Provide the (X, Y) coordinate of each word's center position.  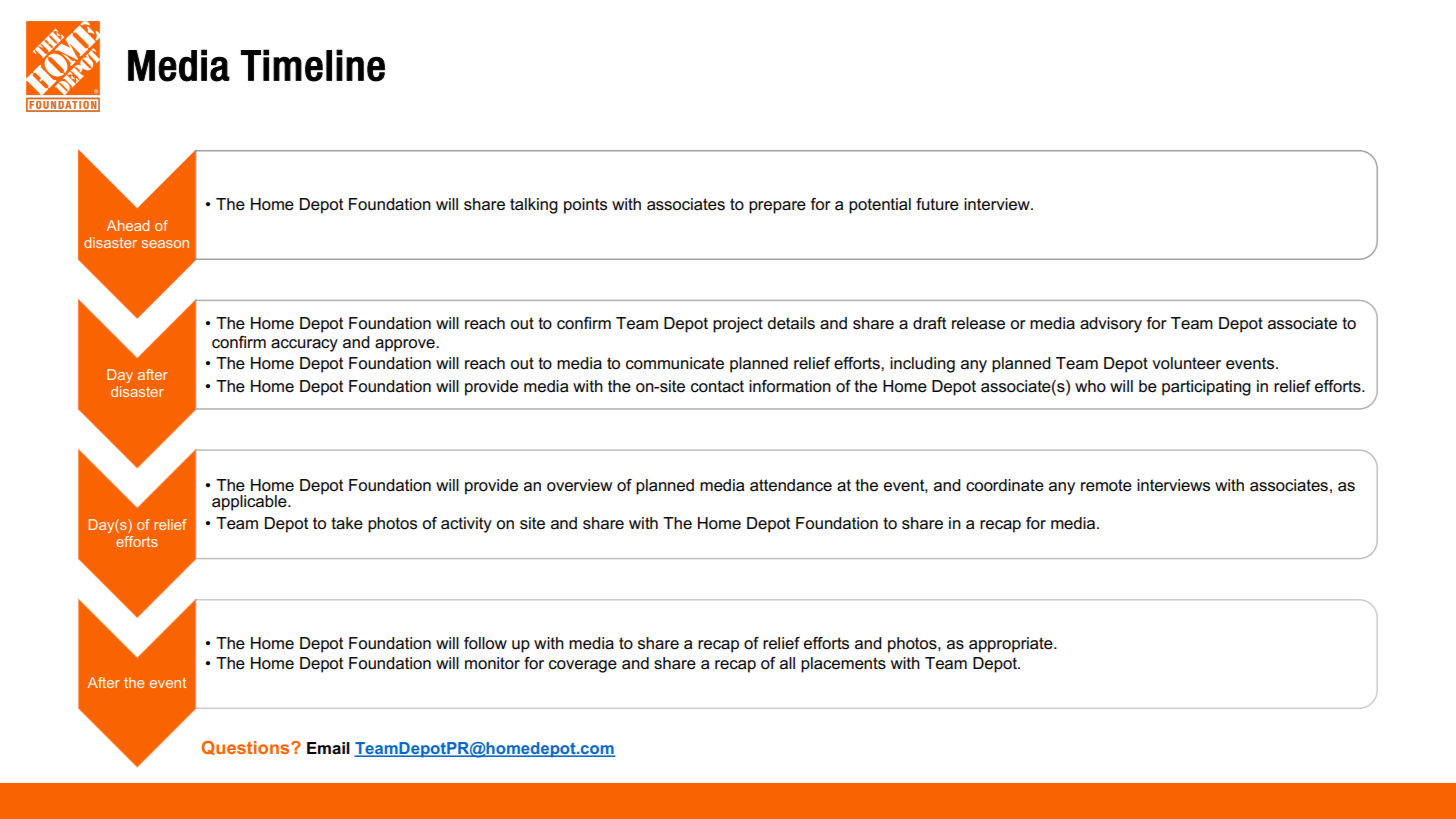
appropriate (1012, 645)
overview (579, 485)
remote (1106, 485)
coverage (583, 666)
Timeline (313, 65)
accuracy (304, 345)
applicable (250, 503)
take (347, 523)
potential (880, 206)
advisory (1111, 325)
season (165, 244)
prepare (777, 207)
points (585, 206)
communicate (675, 363)
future (937, 204)
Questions (246, 748)
